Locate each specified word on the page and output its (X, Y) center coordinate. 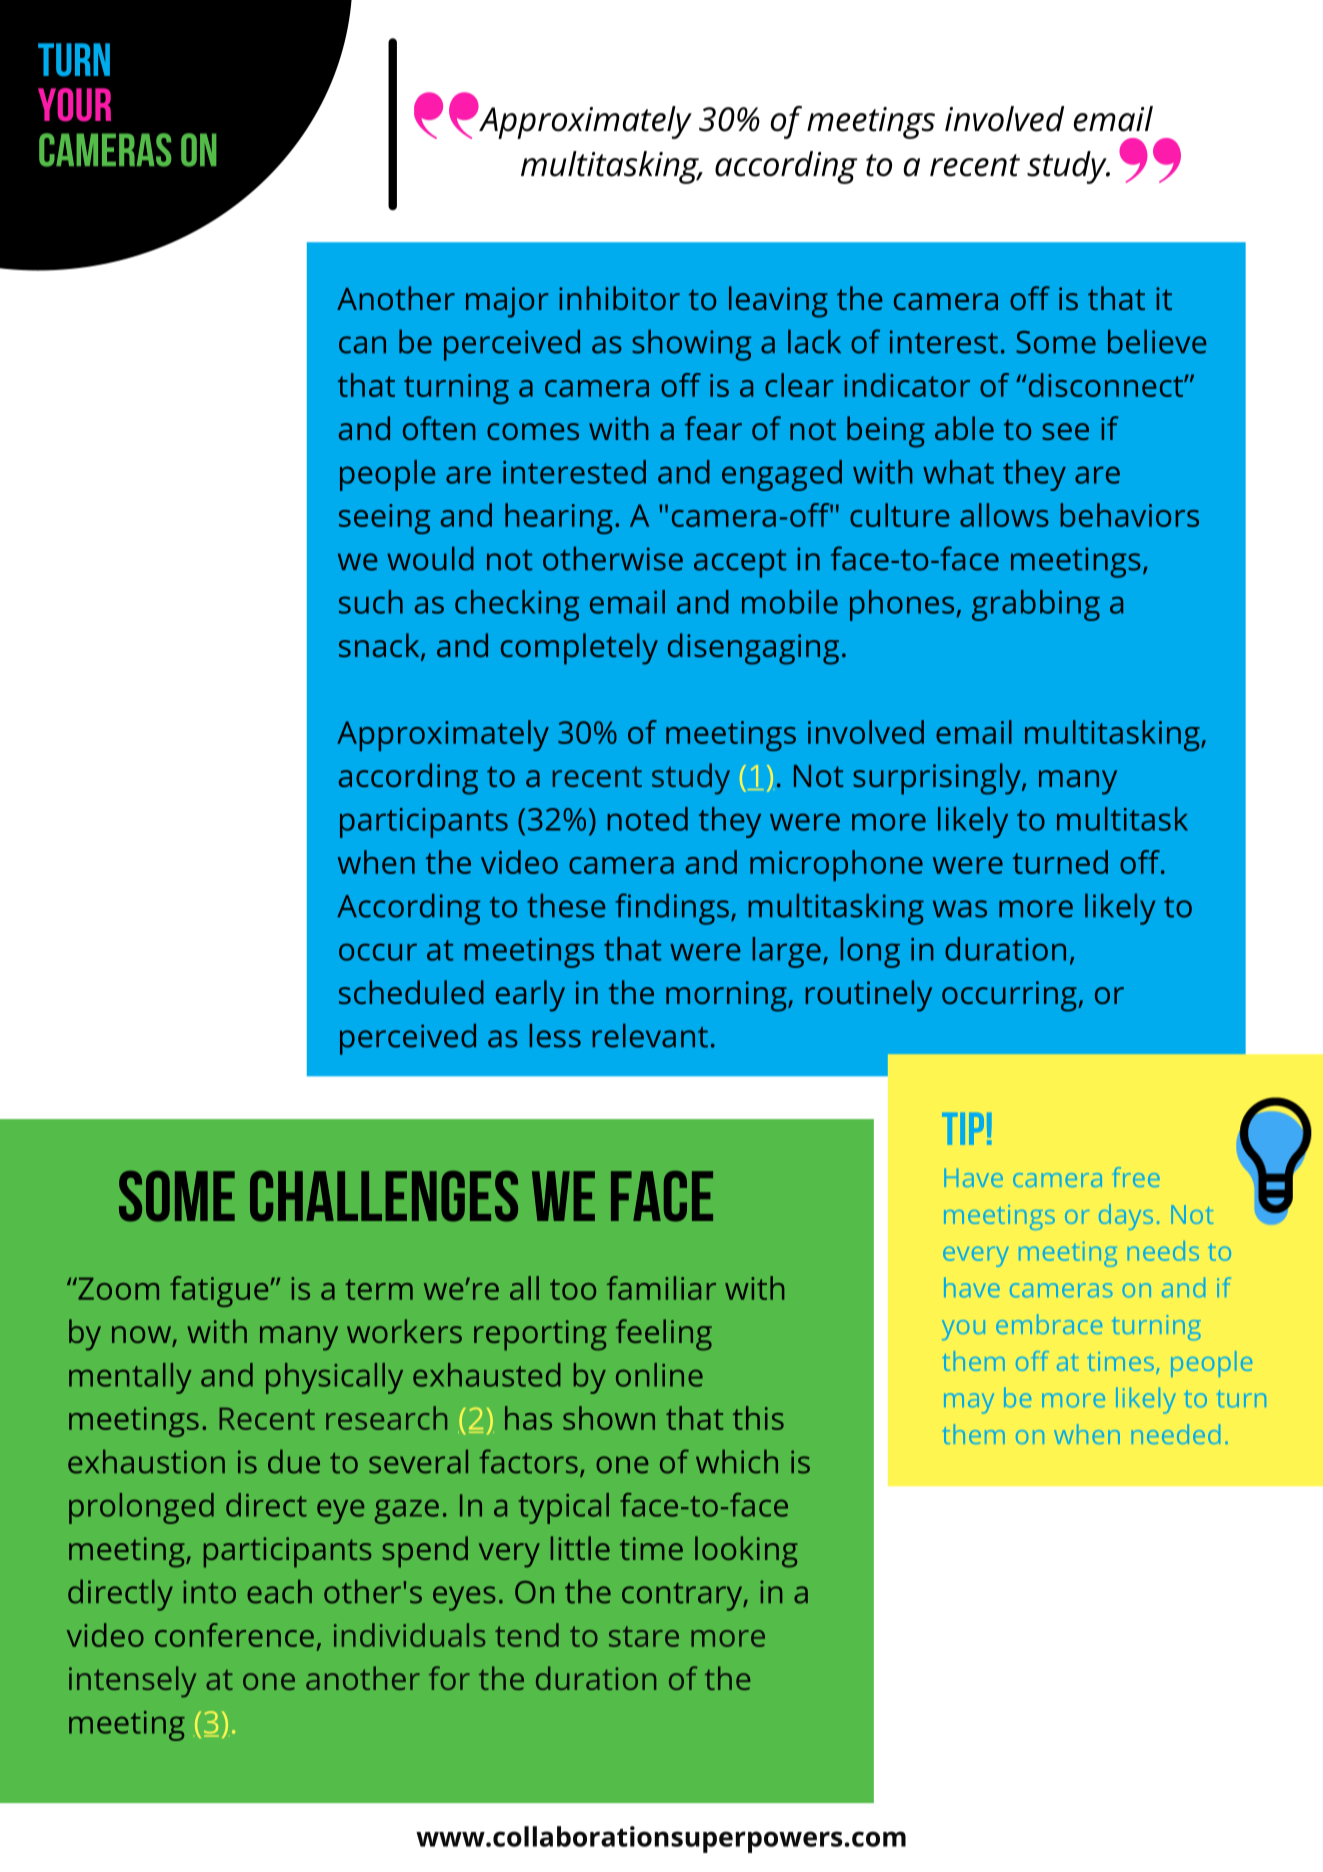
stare (644, 1636)
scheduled (411, 992)
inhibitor (619, 298)
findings (672, 909)
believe (1157, 341)
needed (1176, 1434)
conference (234, 1635)
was (960, 909)
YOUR (74, 105)
